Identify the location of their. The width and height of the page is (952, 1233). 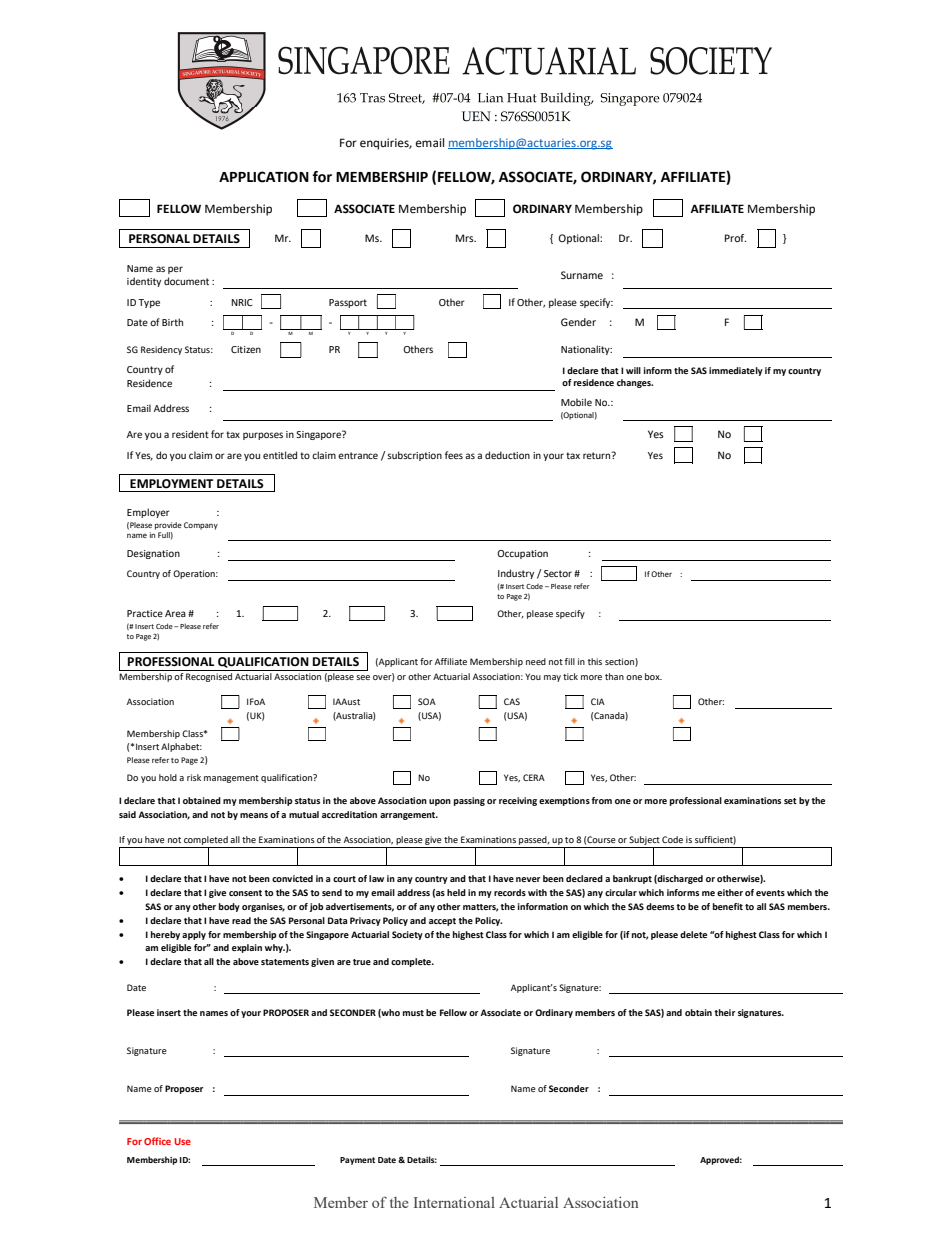
(725, 1012).
